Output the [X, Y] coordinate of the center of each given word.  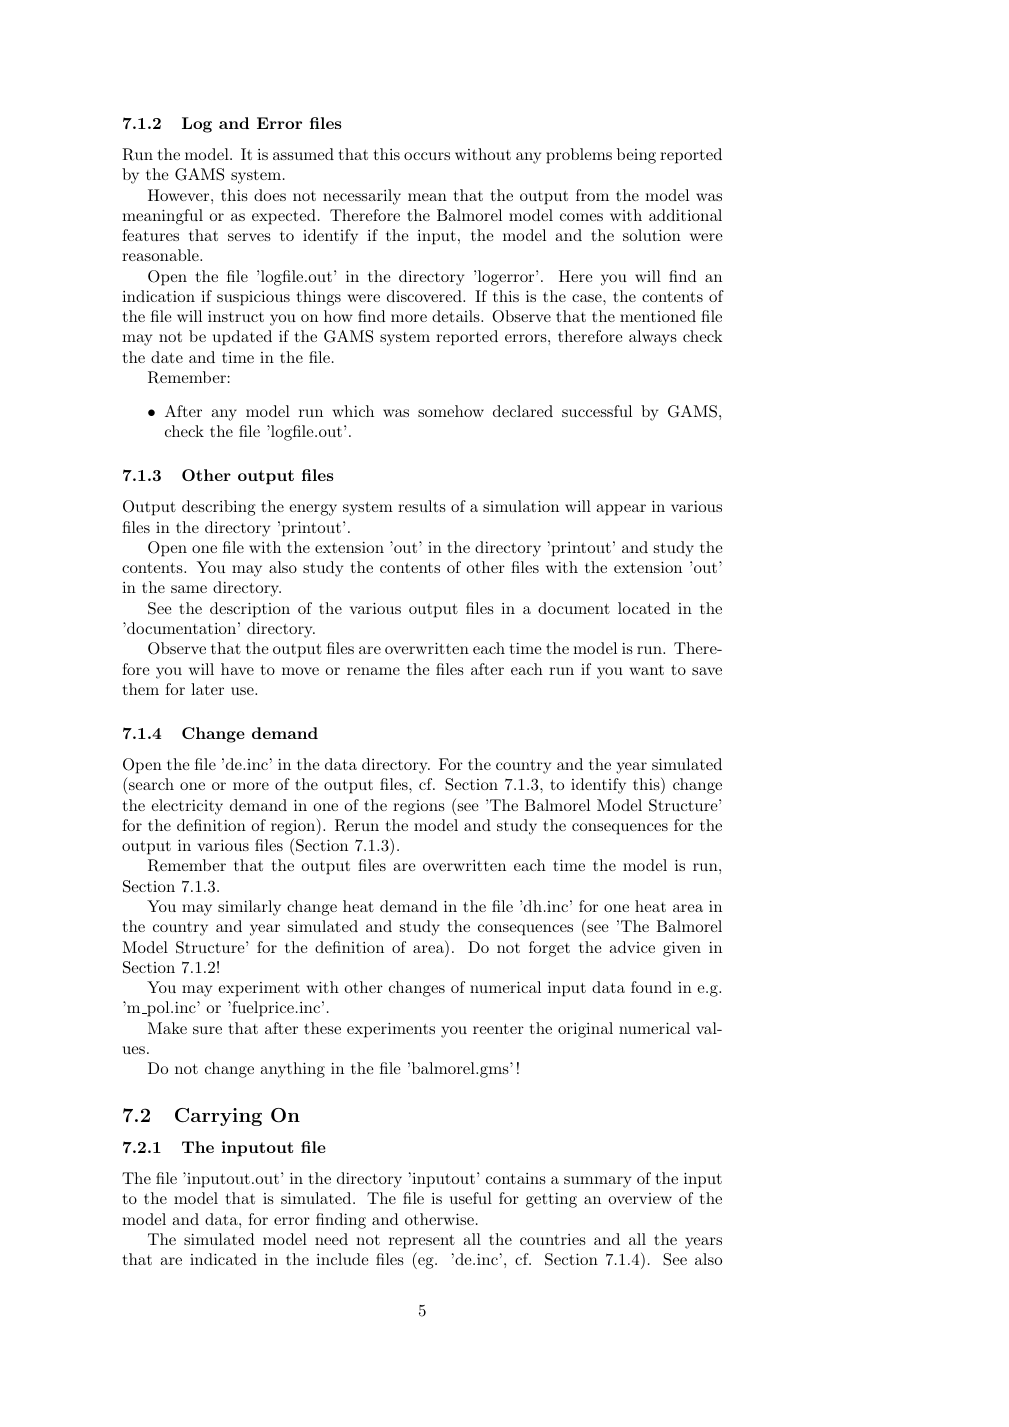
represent [422, 1242]
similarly [249, 908]
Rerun [357, 825]
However [180, 195]
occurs [427, 156]
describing [219, 508]
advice [632, 947]
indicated [223, 1259]
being [636, 156]
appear [621, 510]
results [422, 506]
